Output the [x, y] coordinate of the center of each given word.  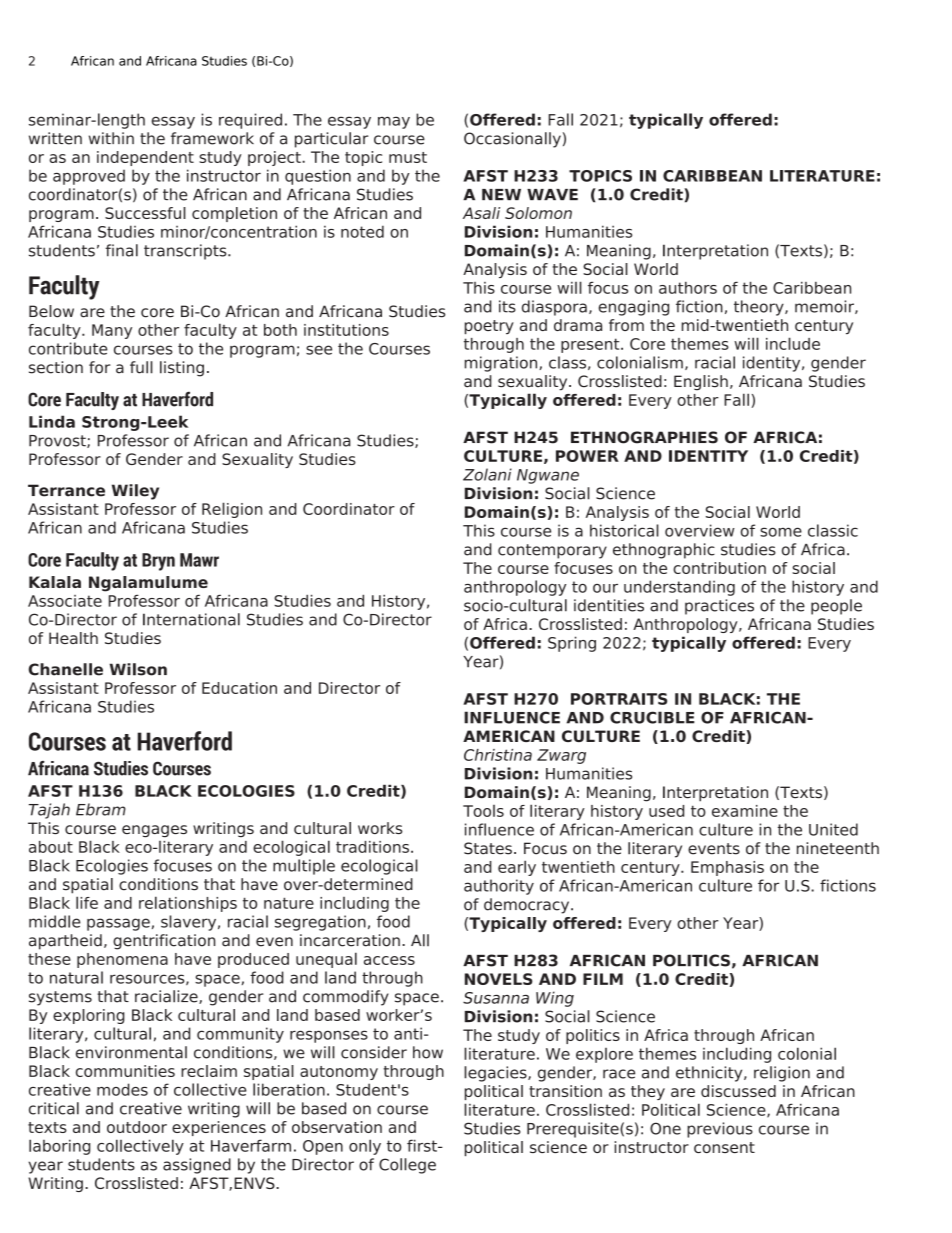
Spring [572, 644]
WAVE [552, 194]
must [408, 157]
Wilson [138, 669]
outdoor [137, 1127]
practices [719, 607]
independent [145, 158]
